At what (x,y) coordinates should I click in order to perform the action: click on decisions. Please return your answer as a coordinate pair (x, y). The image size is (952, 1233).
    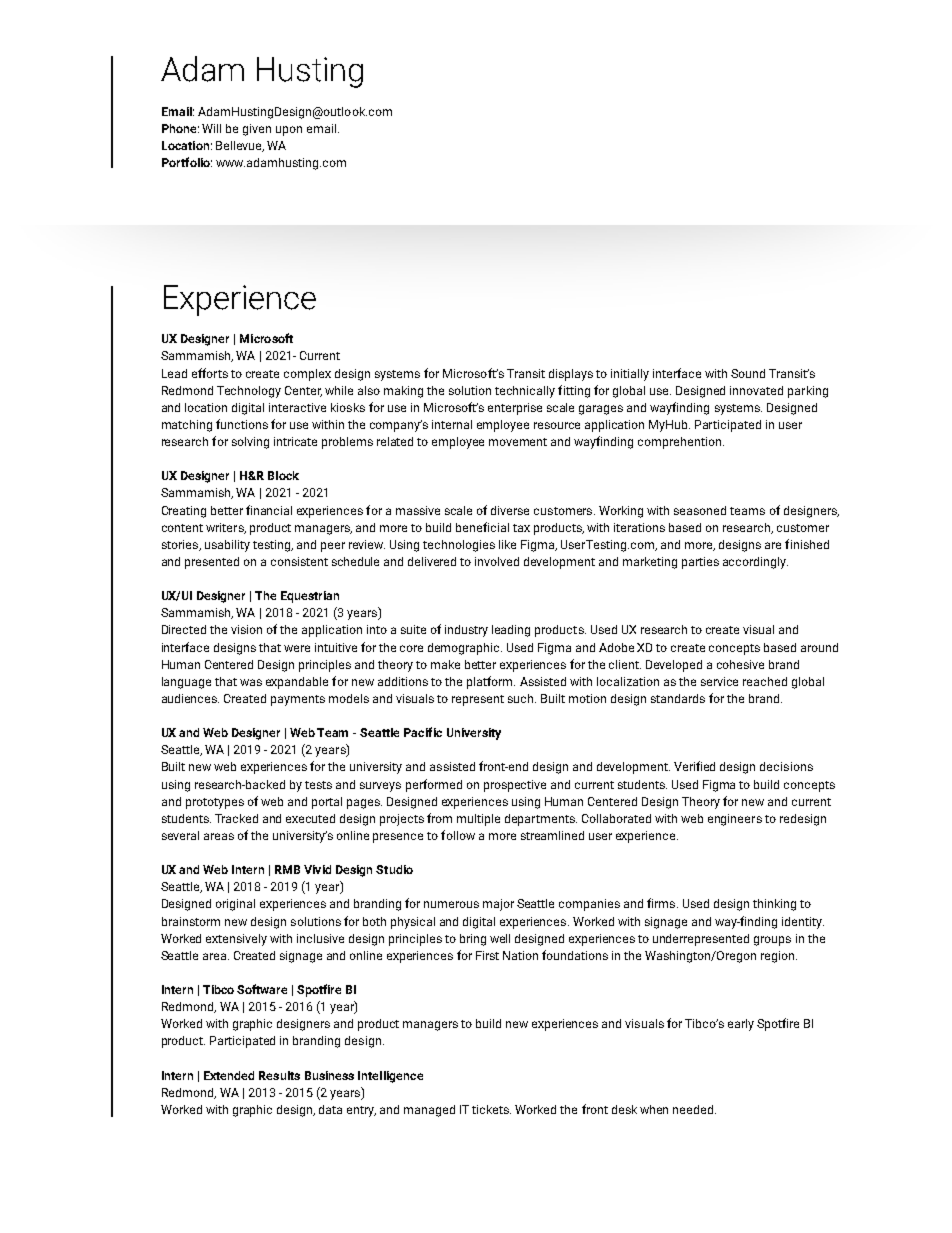
    Looking at the image, I should click on (786, 766).
